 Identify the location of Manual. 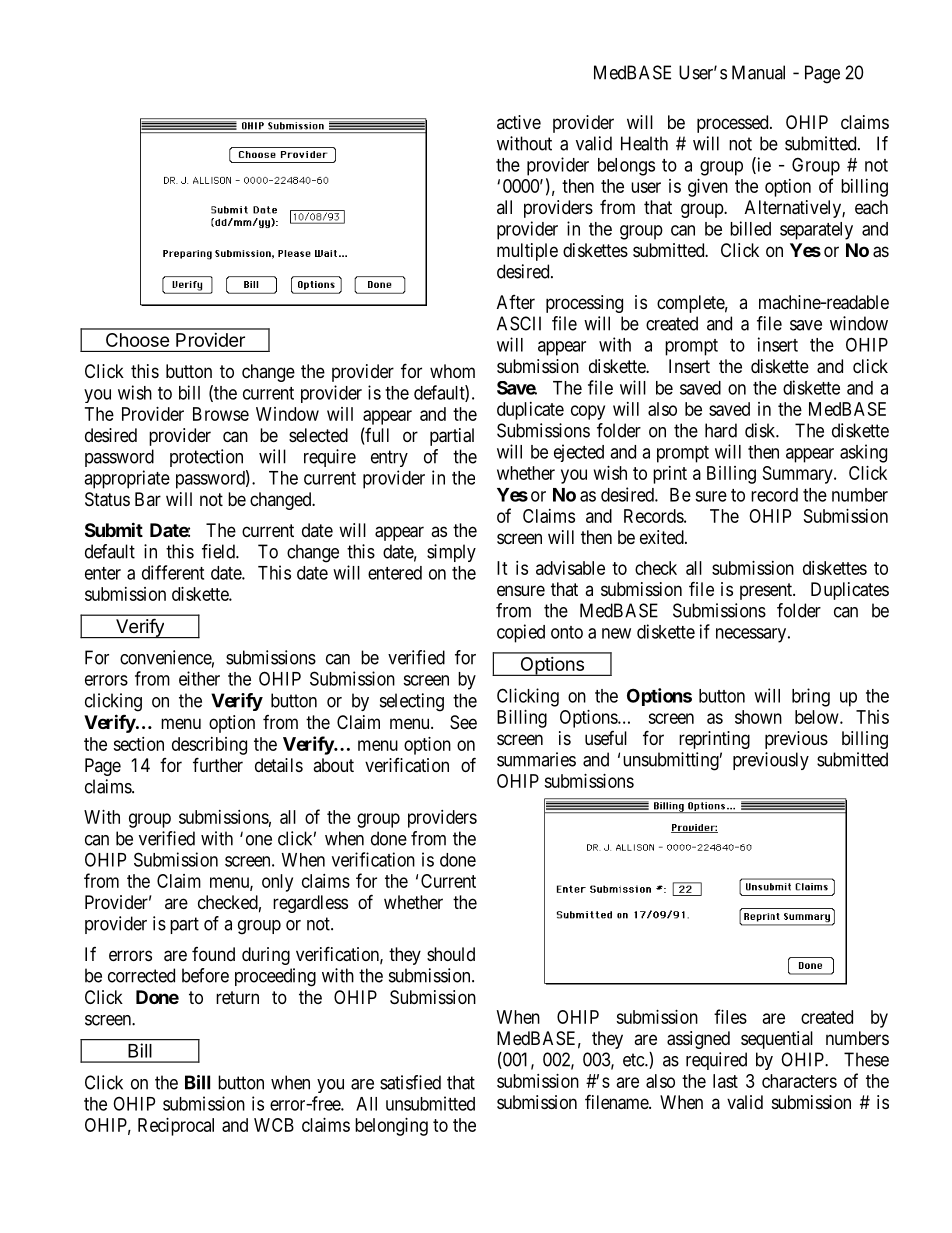
(758, 72).
